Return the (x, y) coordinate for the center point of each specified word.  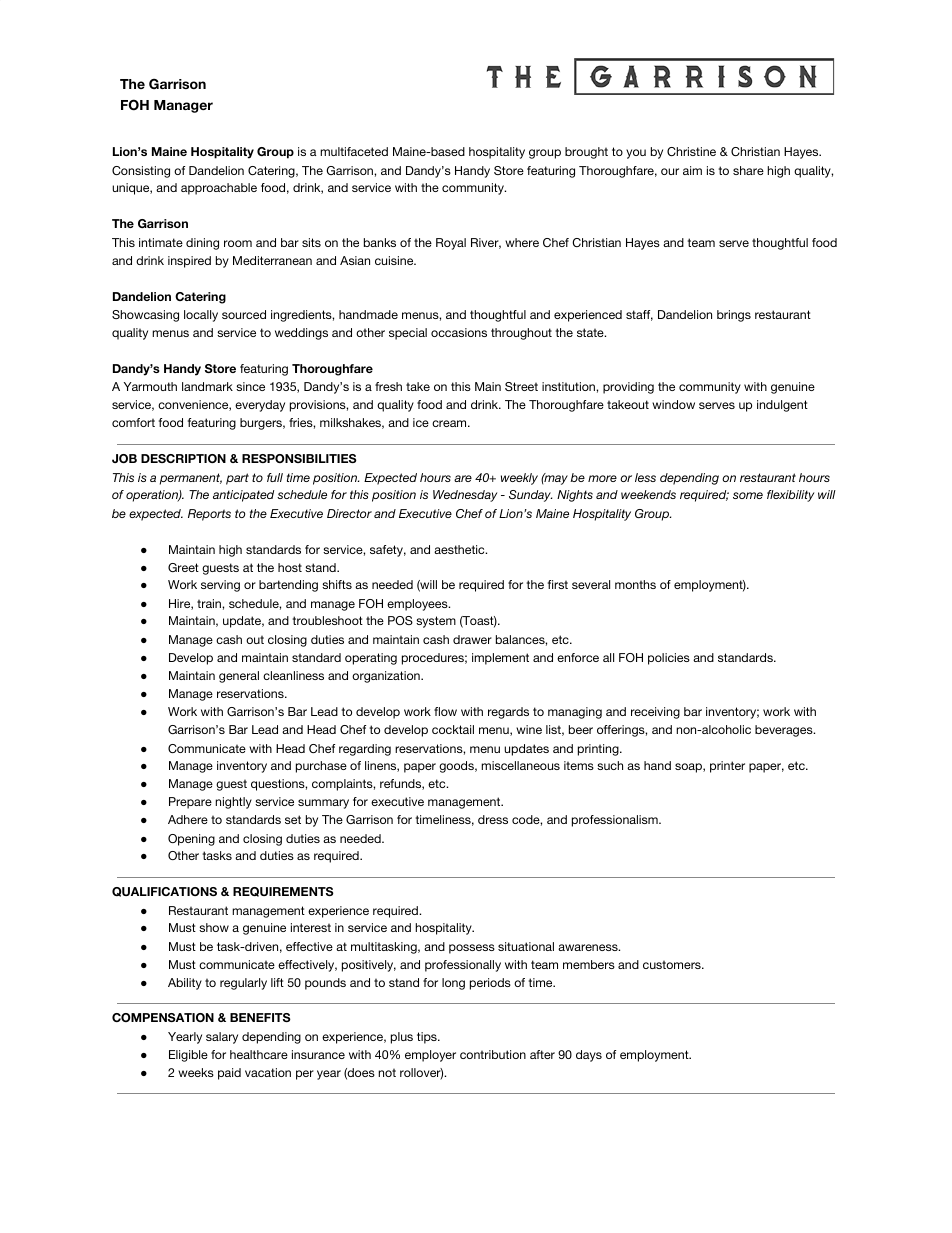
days (589, 1056)
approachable (219, 189)
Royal (451, 244)
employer (430, 1056)
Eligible (188, 1056)
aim (692, 170)
